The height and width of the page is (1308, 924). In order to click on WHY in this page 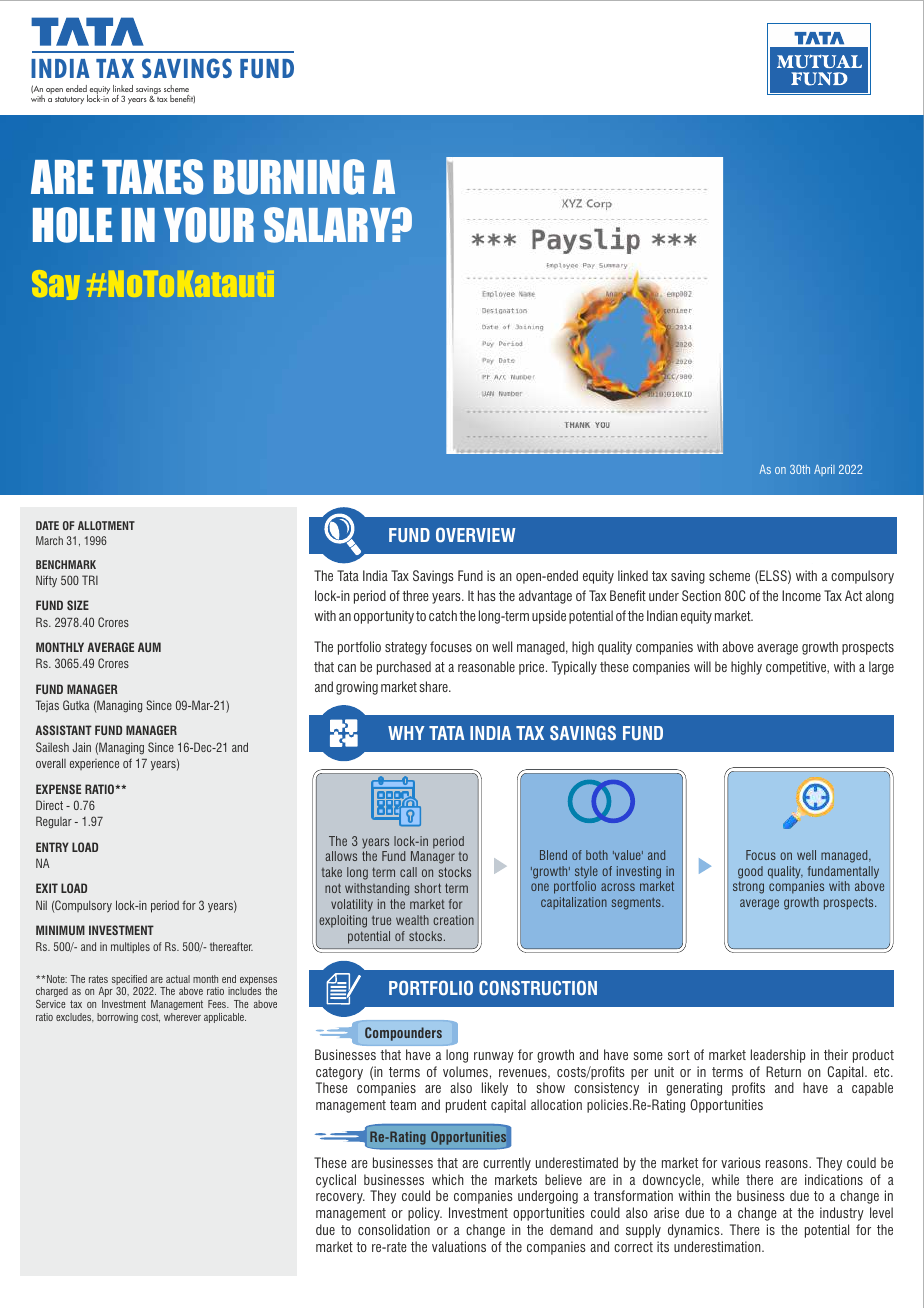, I will do `click(406, 733)`.
